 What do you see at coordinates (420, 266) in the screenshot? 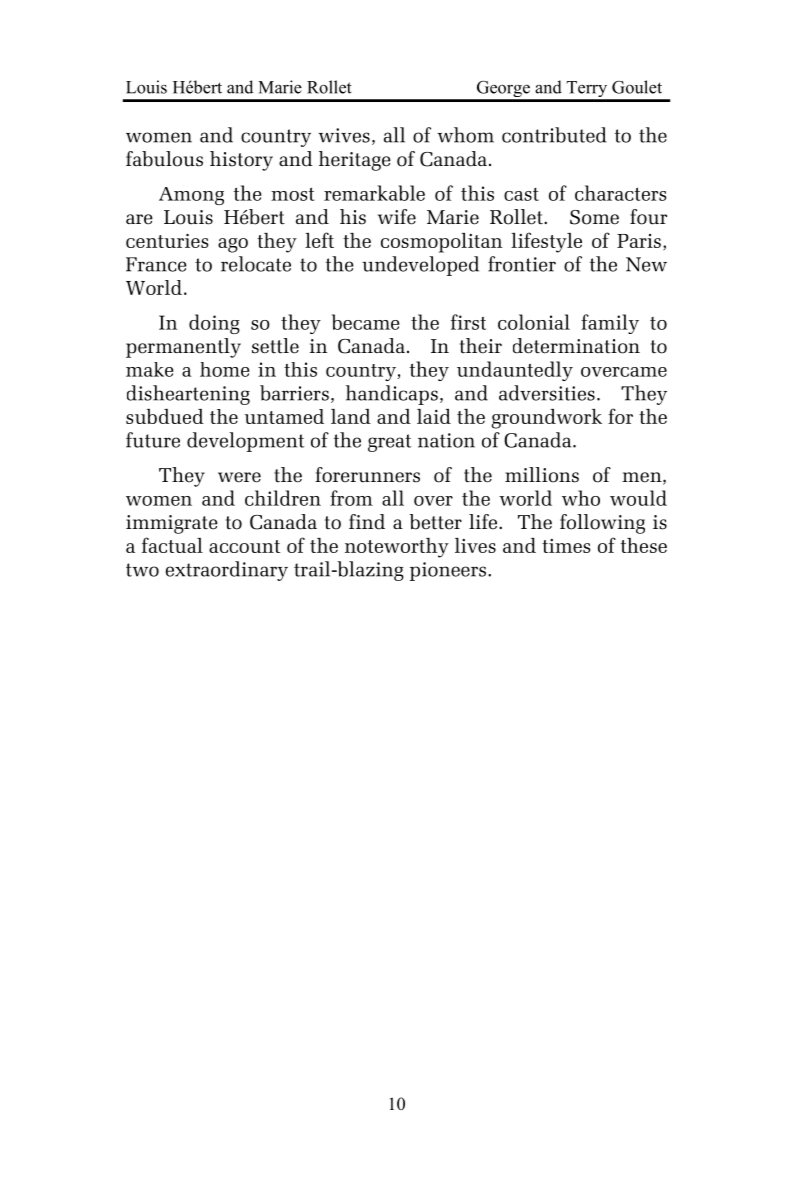
I see `undeveloped` at bounding box center [420, 266].
